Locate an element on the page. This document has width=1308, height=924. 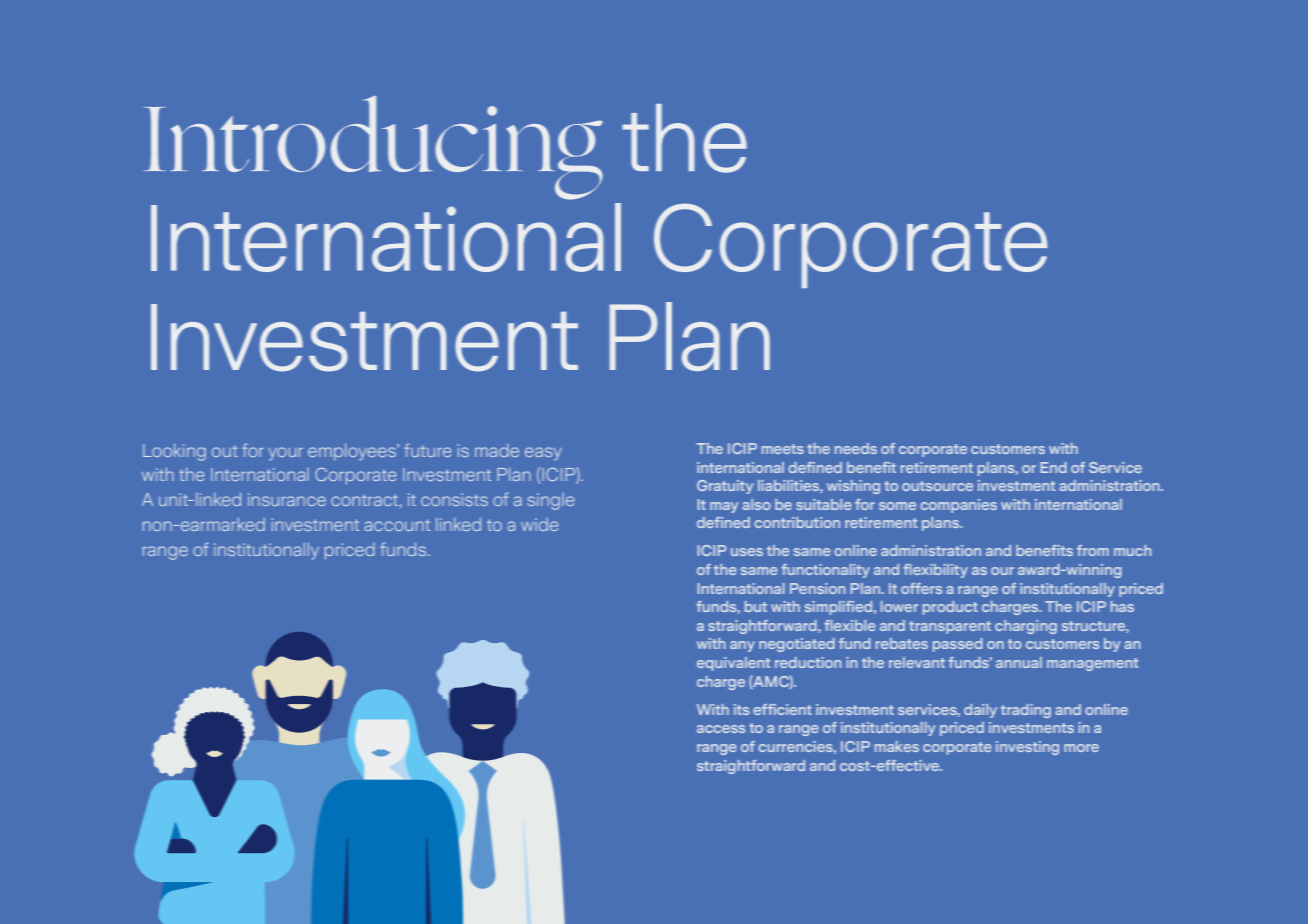
account is located at coordinates (397, 525).
